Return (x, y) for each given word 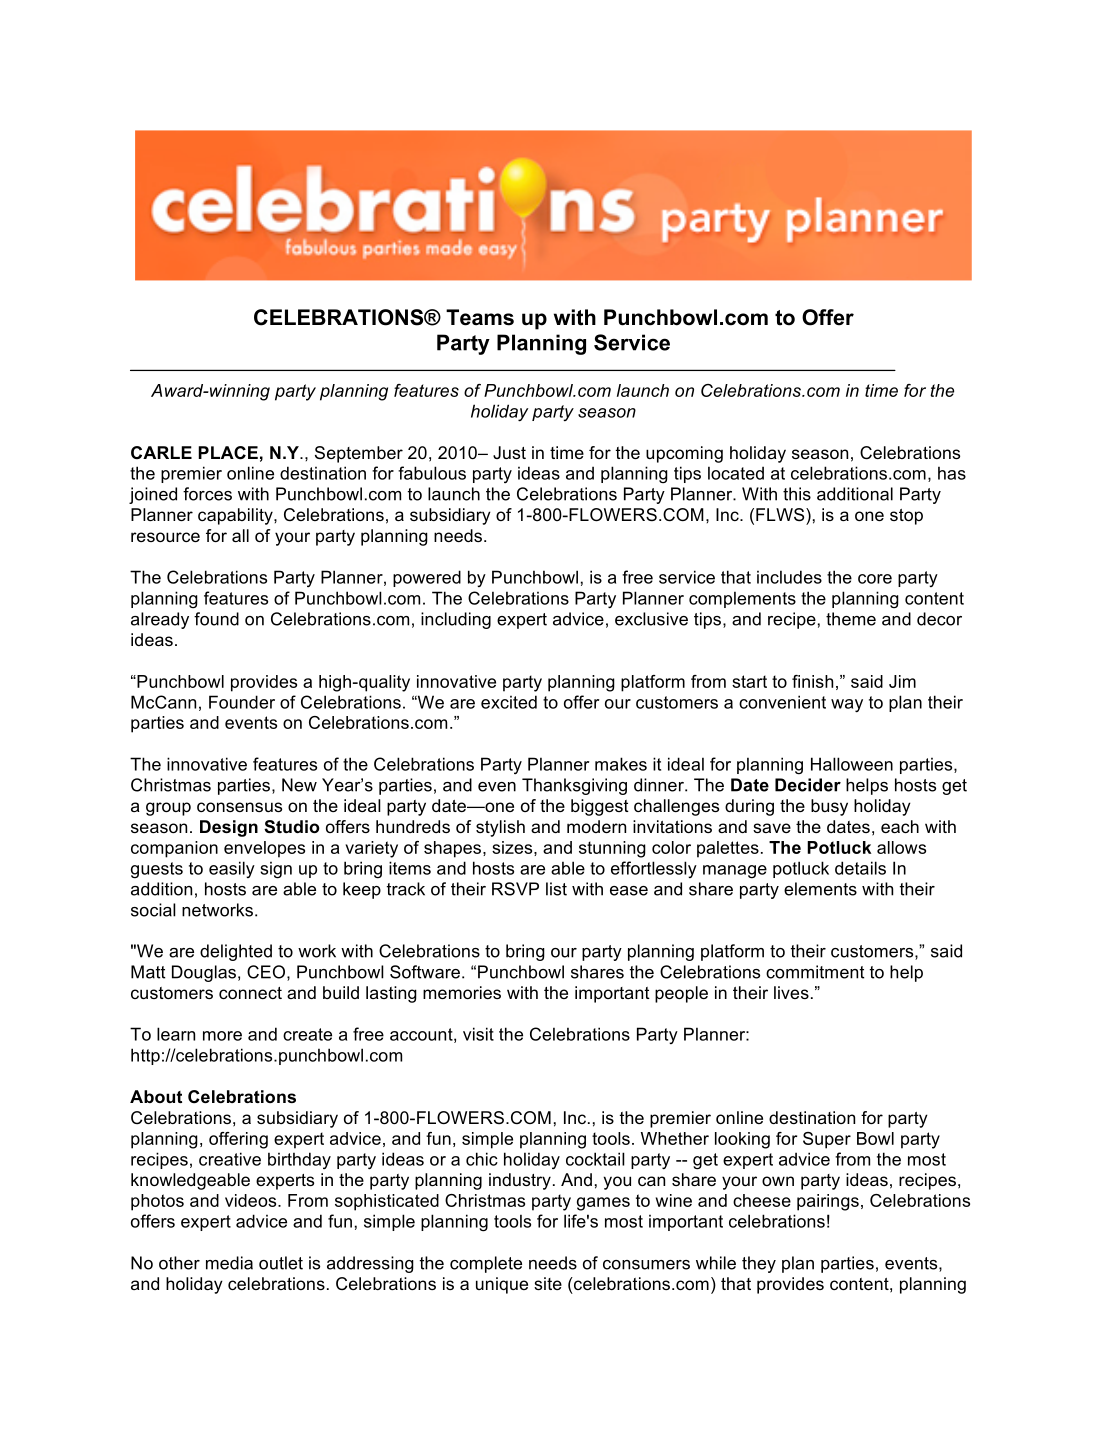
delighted (236, 952)
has (952, 473)
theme (851, 619)
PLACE (228, 453)
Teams (480, 317)
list (556, 889)
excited (509, 702)
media (229, 1263)
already (160, 620)
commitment (815, 972)
